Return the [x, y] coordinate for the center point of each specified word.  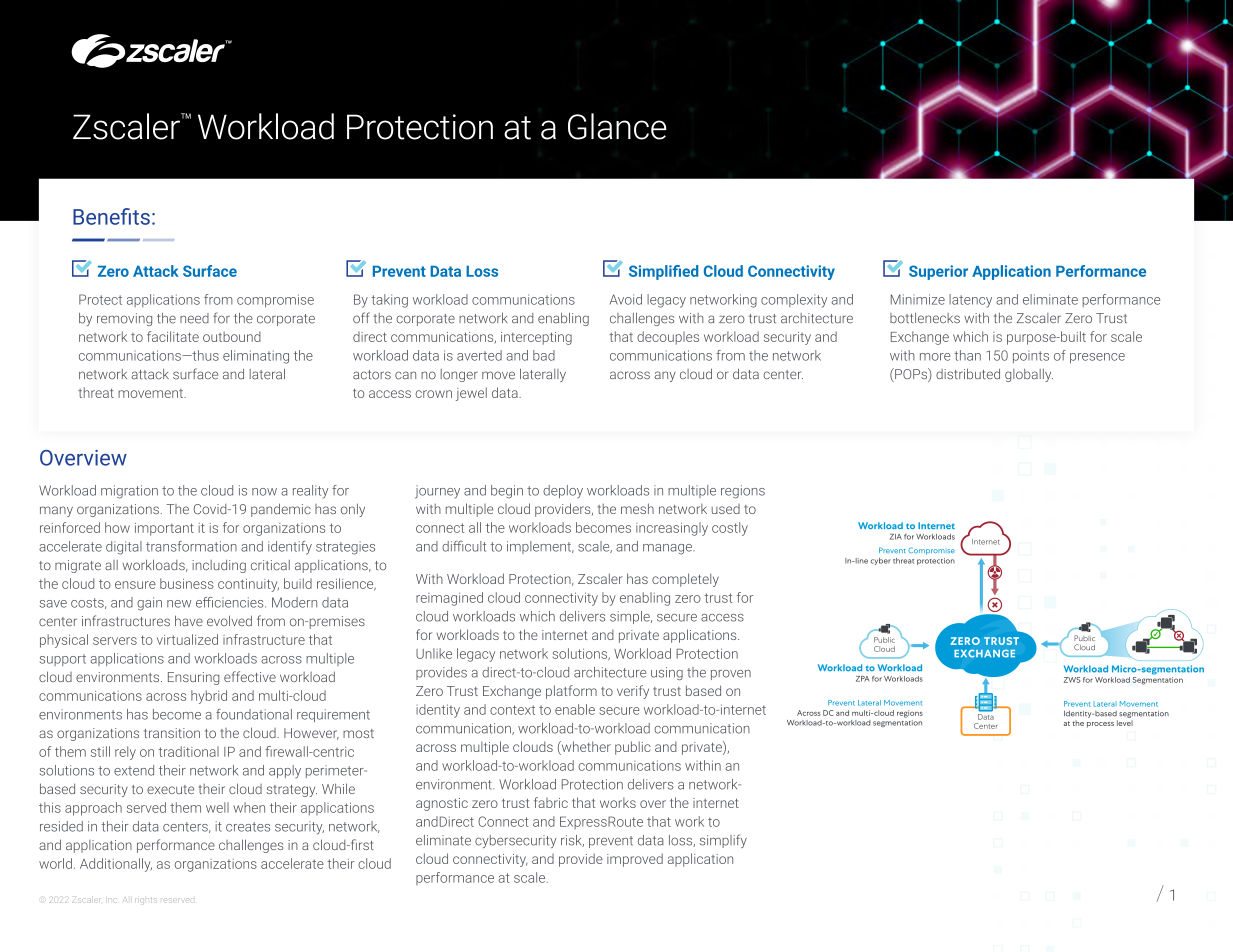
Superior [938, 272]
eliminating [256, 357]
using [667, 673]
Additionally [116, 865]
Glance [617, 126]
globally [1029, 375]
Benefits [111, 216]
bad [544, 355]
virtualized [187, 639]
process [1100, 725]
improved [635, 860]
